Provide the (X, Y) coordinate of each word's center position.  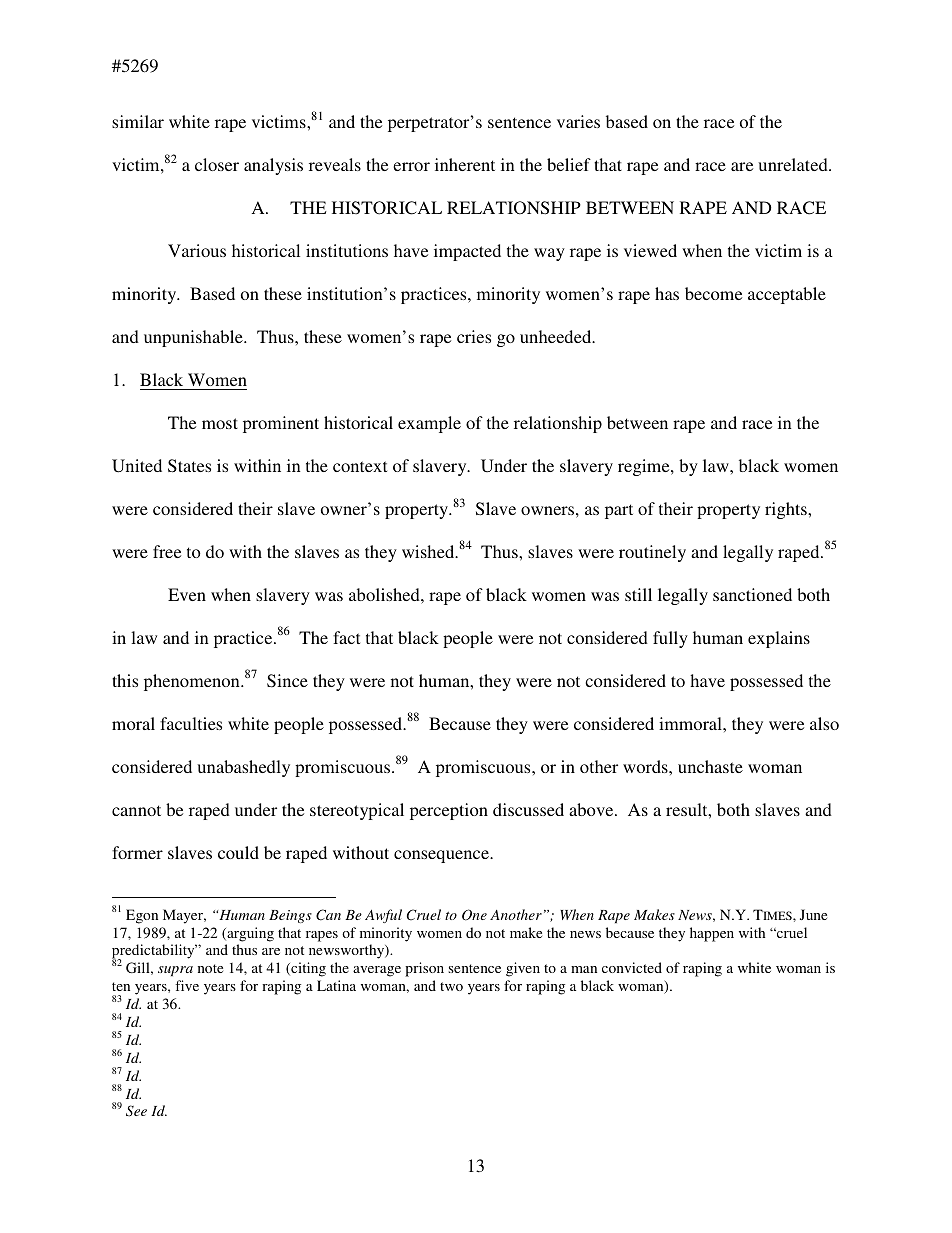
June (813, 914)
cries (474, 336)
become (713, 293)
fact (346, 637)
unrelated (794, 164)
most (220, 423)
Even (187, 594)
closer (217, 164)
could (238, 852)
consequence (442, 856)
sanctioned (752, 594)
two (451, 986)
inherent (465, 164)
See (136, 1111)
